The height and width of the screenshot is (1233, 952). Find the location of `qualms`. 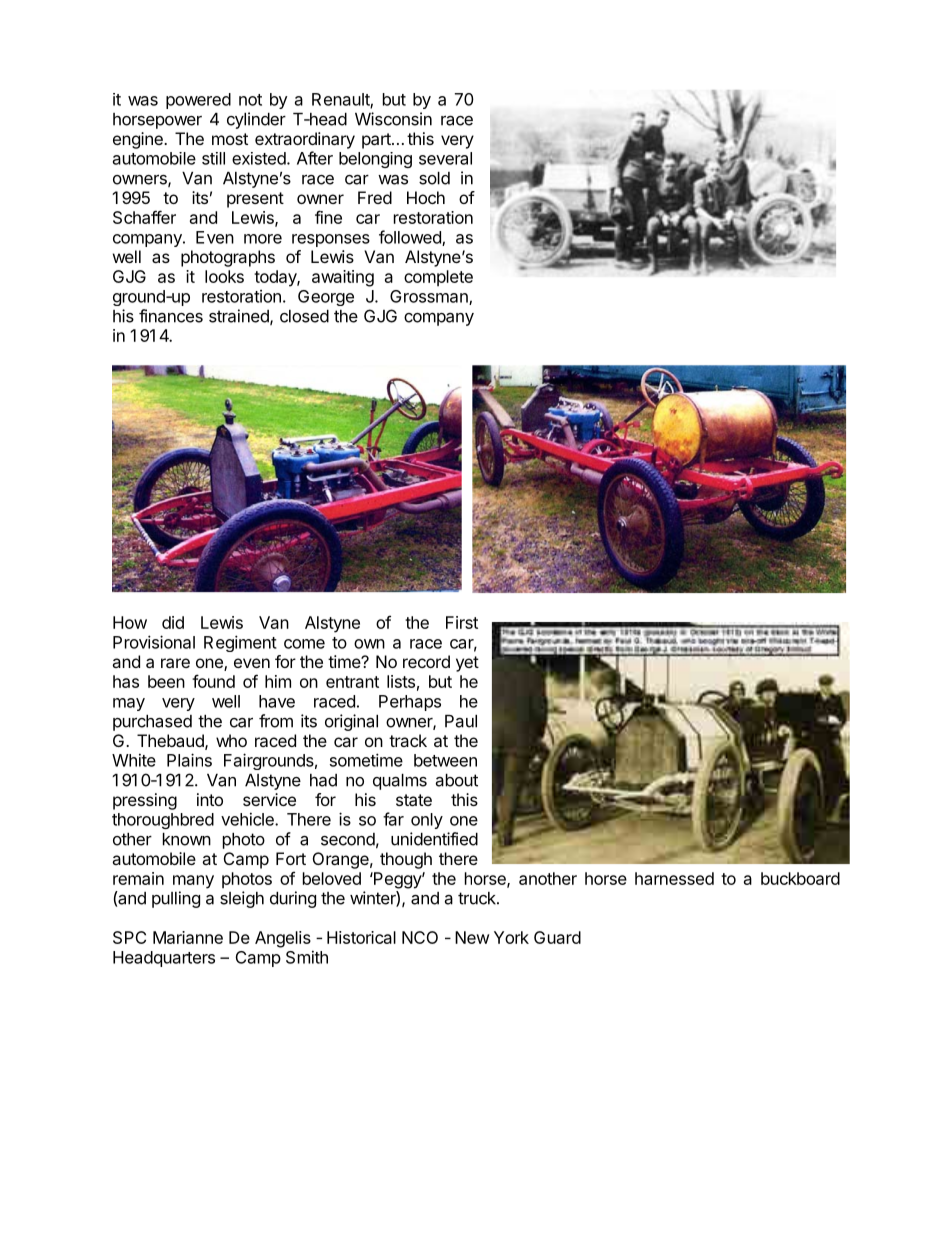

qualms is located at coordinates (400, 782).
